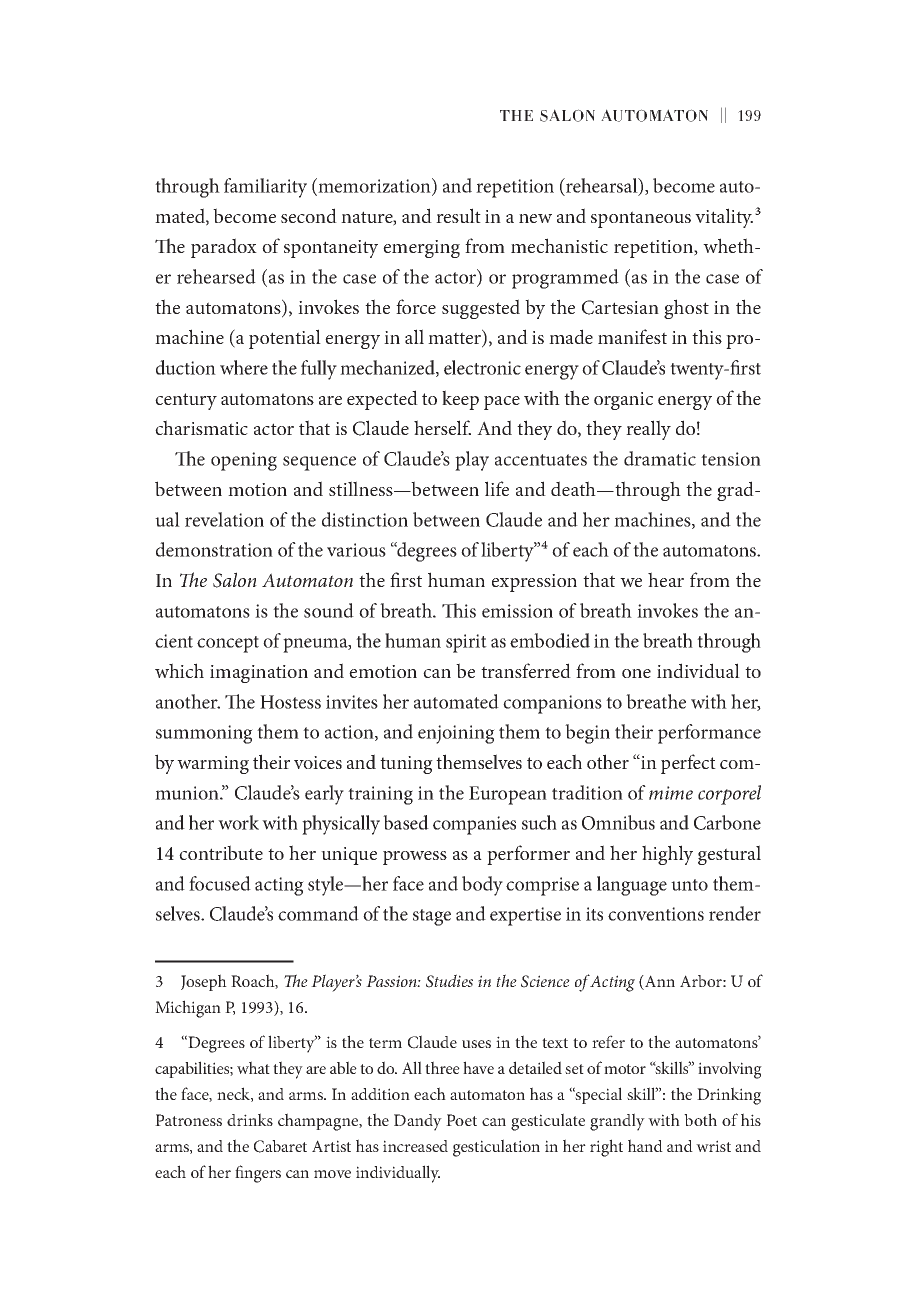  I want to click on performance, so click(709, 734).
